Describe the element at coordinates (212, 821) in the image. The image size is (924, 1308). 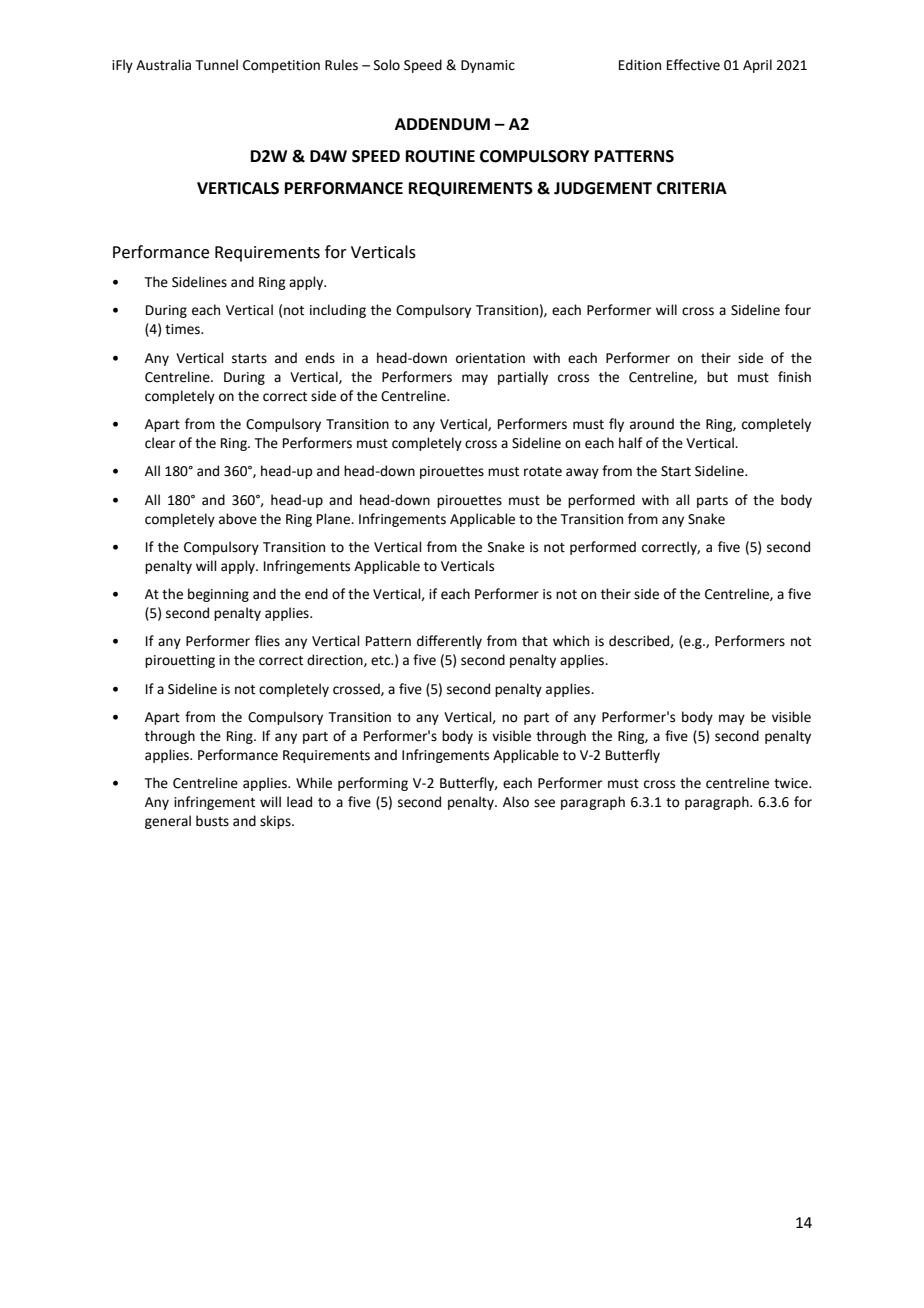
I see `busts` at that location.
